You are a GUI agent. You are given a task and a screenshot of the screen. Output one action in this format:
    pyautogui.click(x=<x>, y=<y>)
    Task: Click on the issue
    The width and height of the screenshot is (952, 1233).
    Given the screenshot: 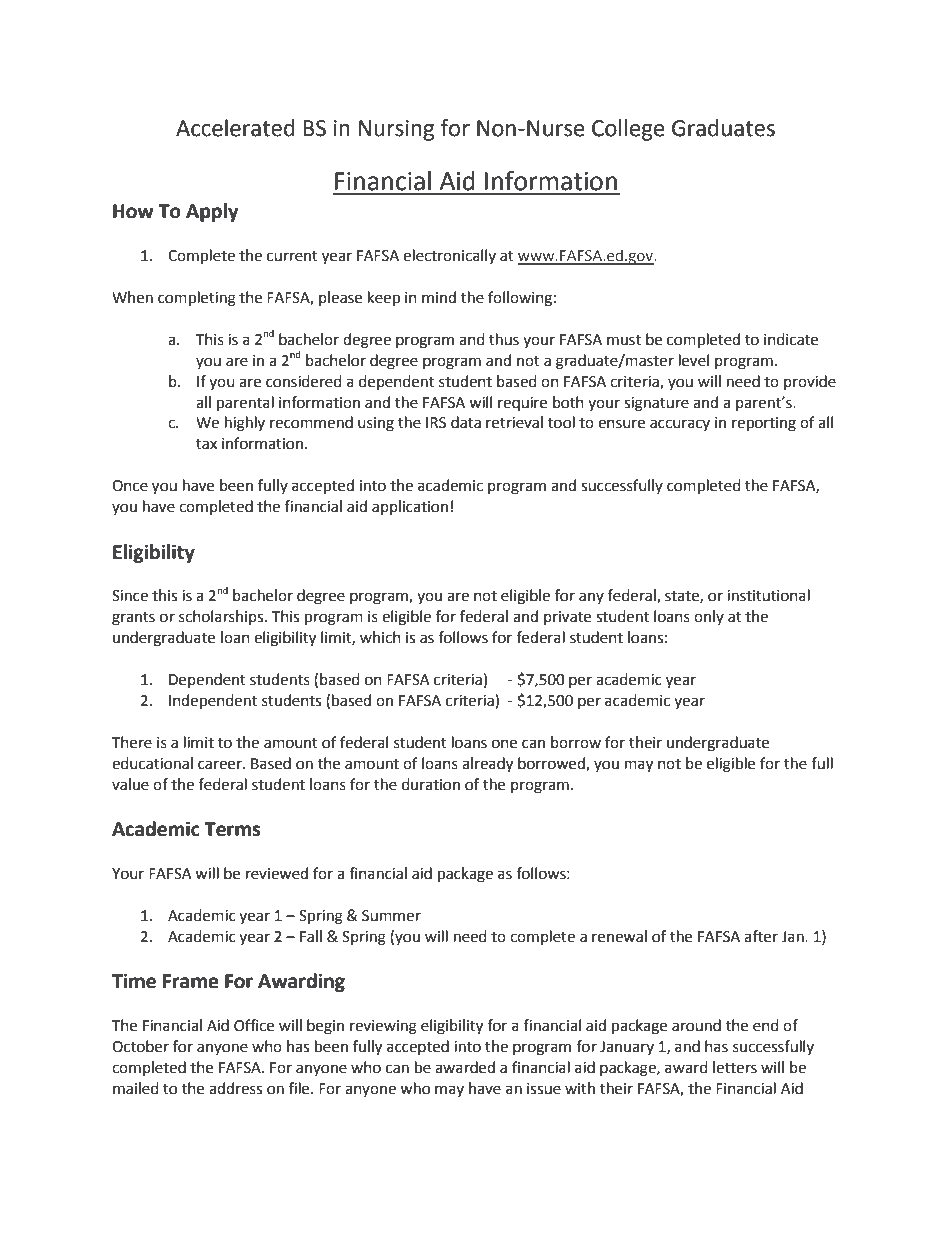 What is the action you would take?
    pyautogui.click(x=544, y=1089)
